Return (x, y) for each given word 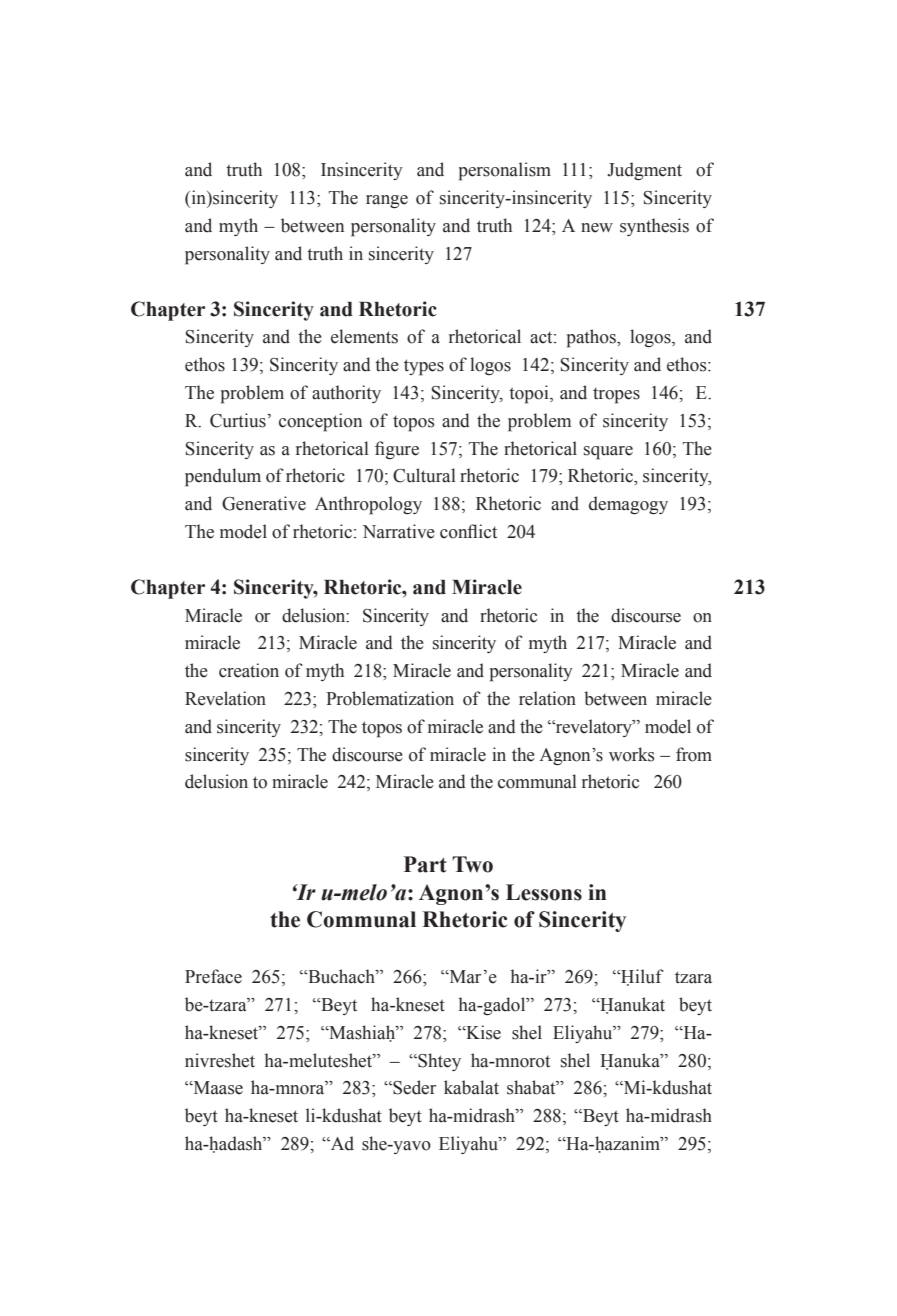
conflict (468, 531)
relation (547, 698)
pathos (592, 338)
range (387, 201)
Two (472, 864)
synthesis (654, 227)
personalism (505, 171)
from (694, 754)
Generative (264, 503)
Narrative (398, 531)
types (424, 367)
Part (425, 864)
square (608, 453)
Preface (213, 976)
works (631, 754)
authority (346, 394)
